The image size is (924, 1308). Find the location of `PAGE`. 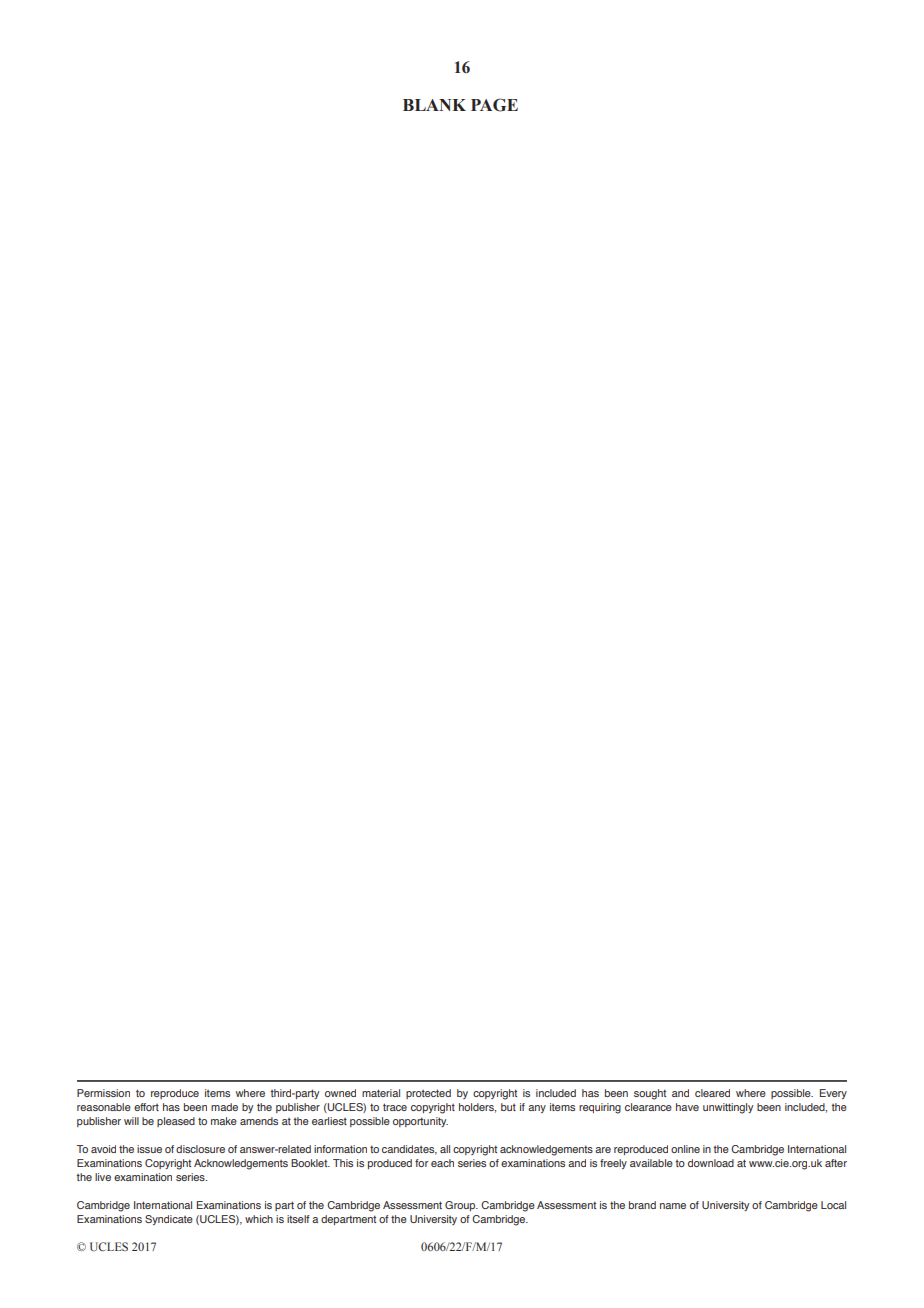

PAGE is located at coordinates (494, 105).
